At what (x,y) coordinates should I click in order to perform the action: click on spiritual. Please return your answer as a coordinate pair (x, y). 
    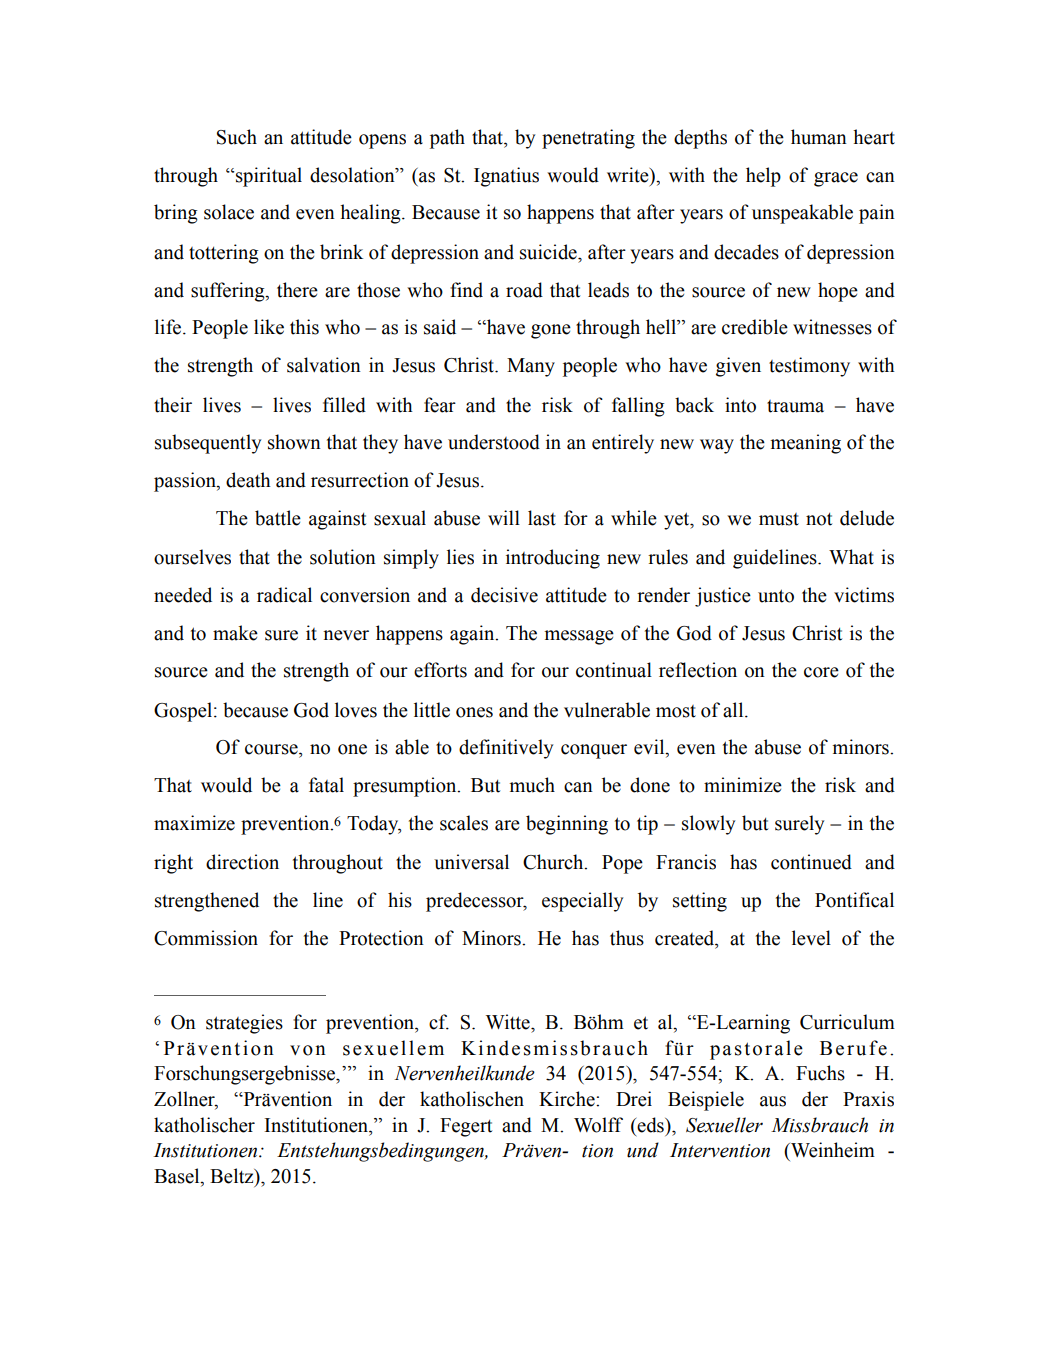
    Looking at the image, I should click on (269, 177).
